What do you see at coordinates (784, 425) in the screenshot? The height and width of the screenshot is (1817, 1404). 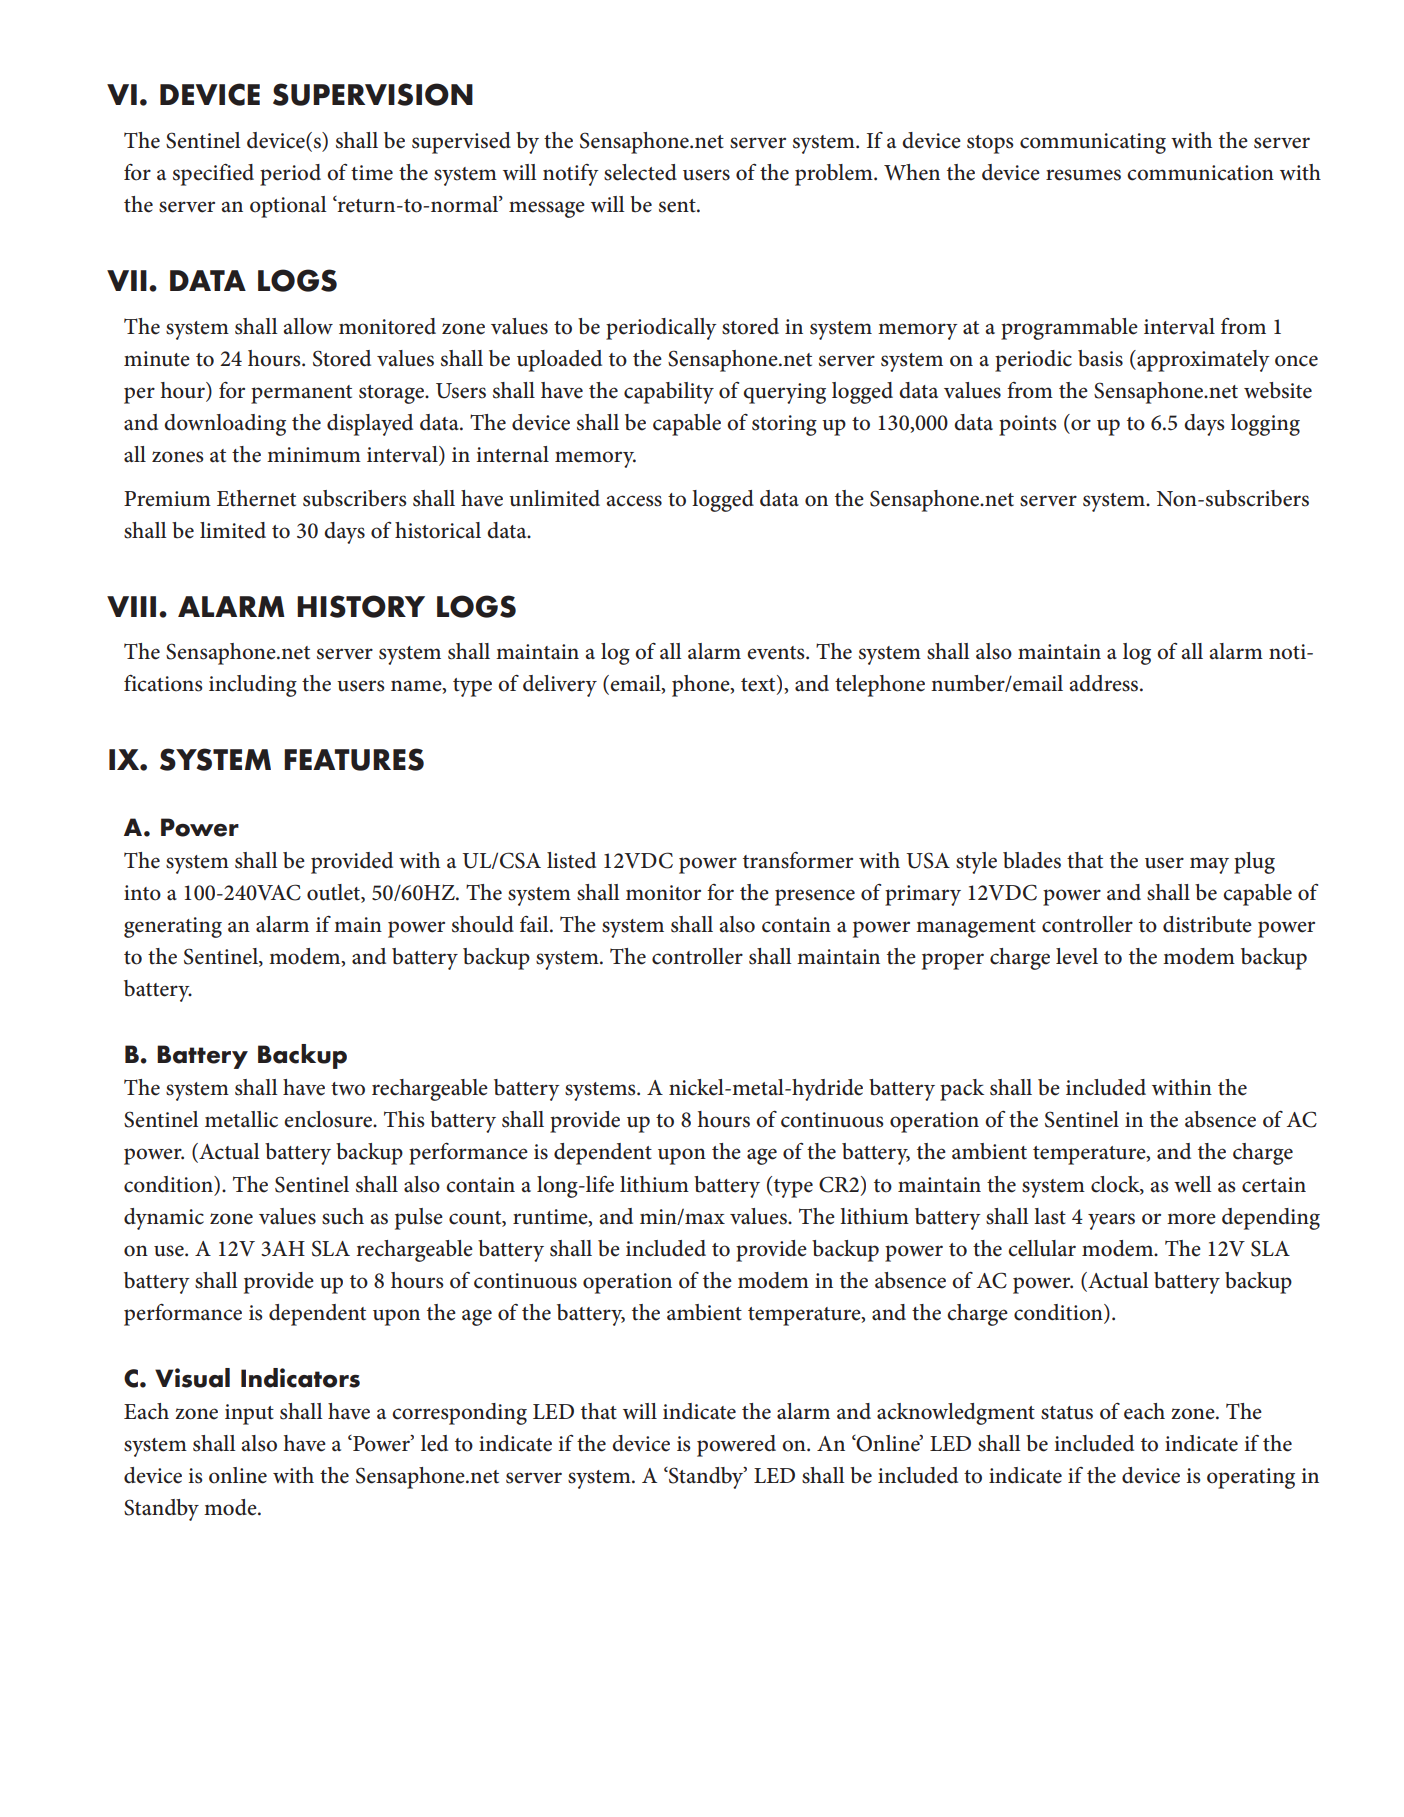 I see `storing` at bounding box center [784, 425].
